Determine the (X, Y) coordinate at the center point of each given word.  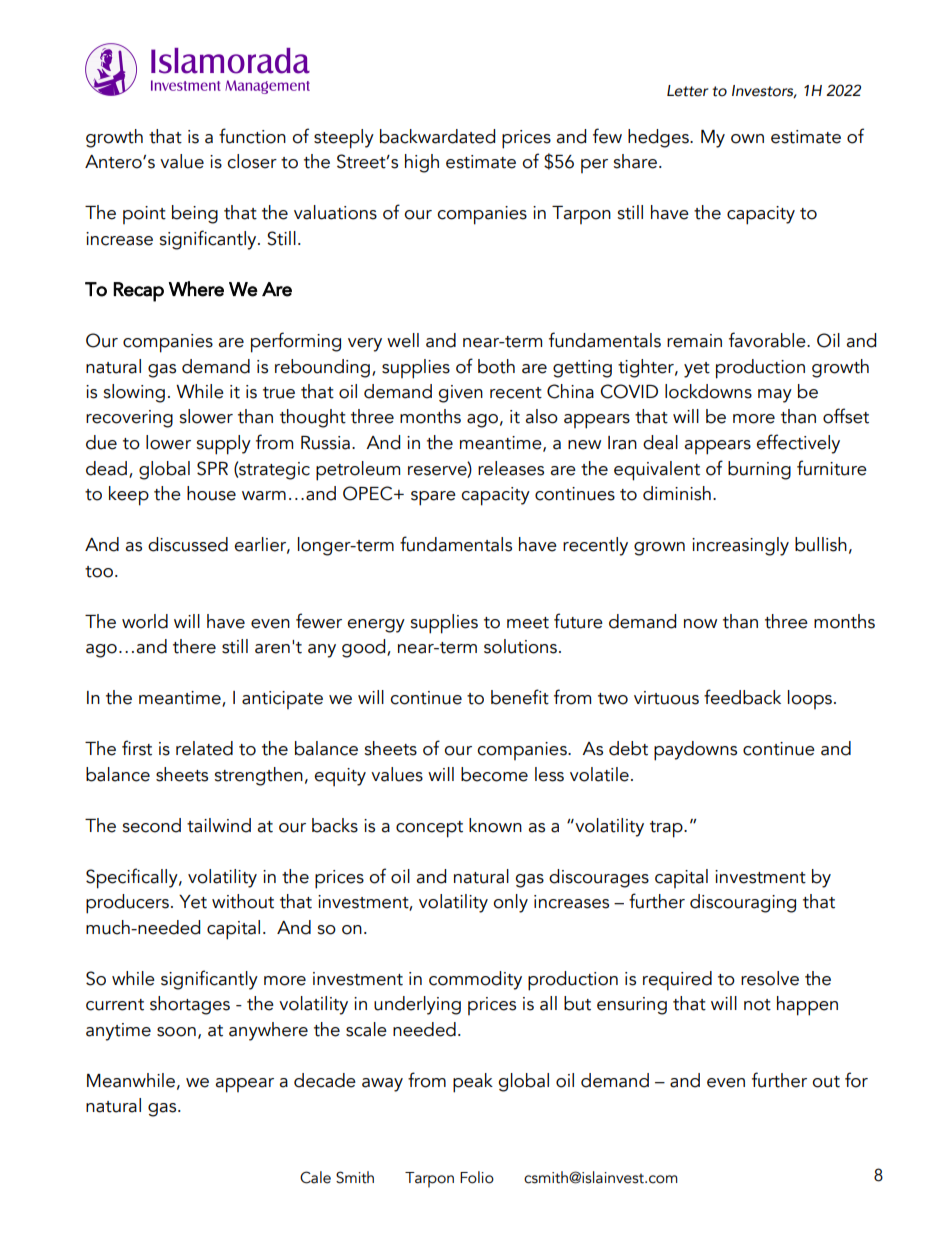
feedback (742, 697)
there (194, 646)
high (422, 163)
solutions (520, 646)
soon (176, 1032)
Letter (687, 91)
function (252, 136)
